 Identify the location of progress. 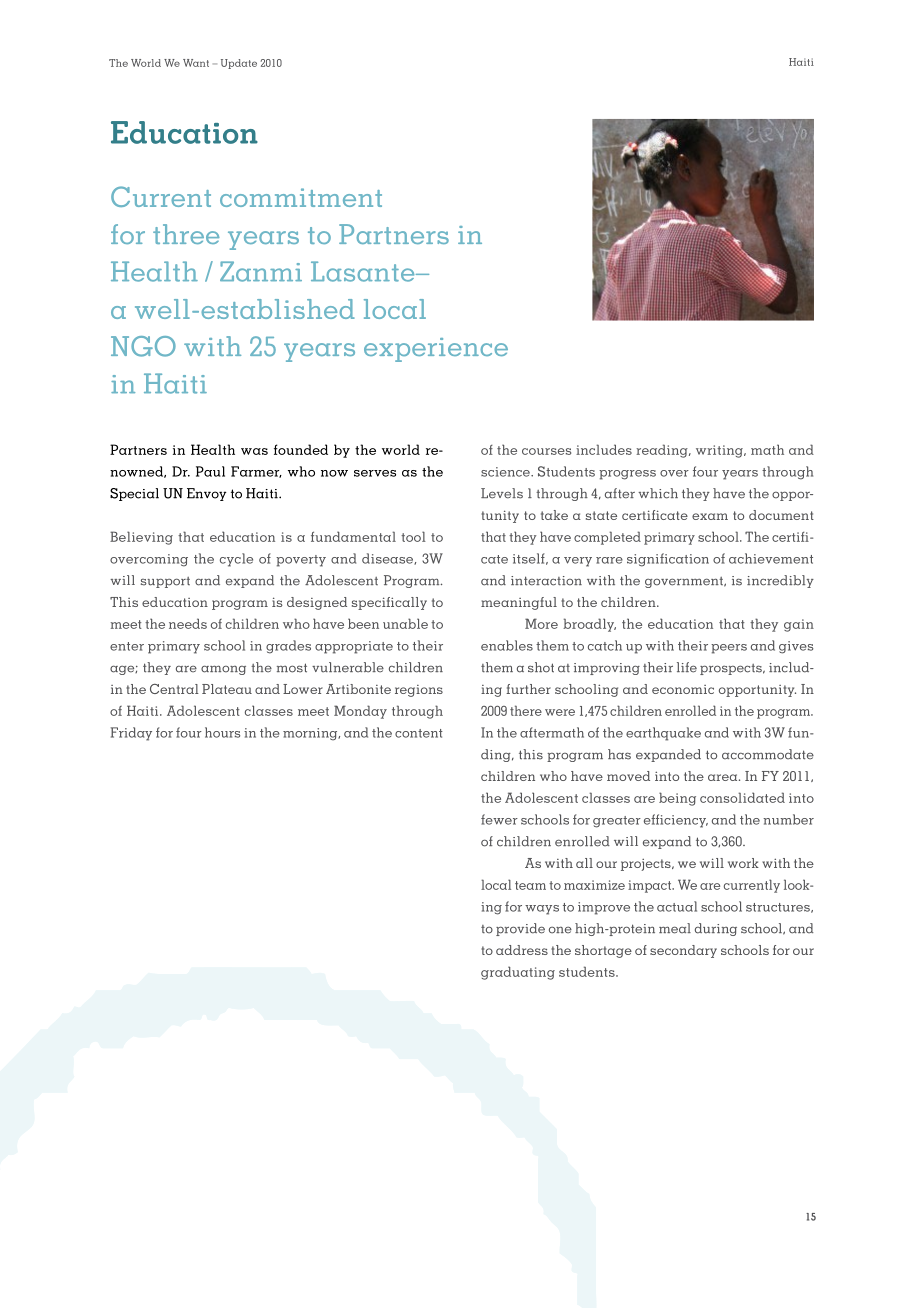
(627, 475).
